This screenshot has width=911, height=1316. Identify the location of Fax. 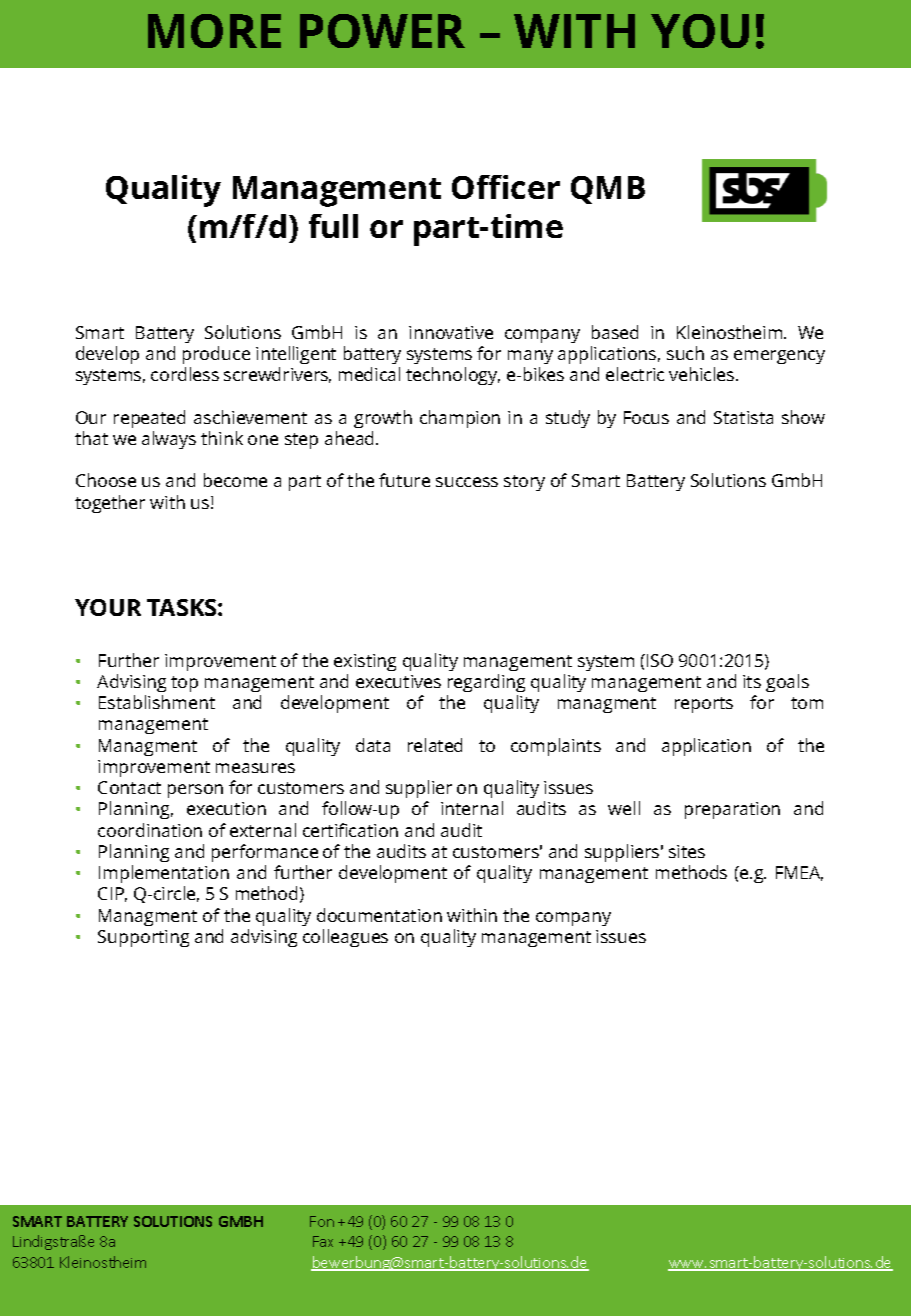
(323, 1241).
